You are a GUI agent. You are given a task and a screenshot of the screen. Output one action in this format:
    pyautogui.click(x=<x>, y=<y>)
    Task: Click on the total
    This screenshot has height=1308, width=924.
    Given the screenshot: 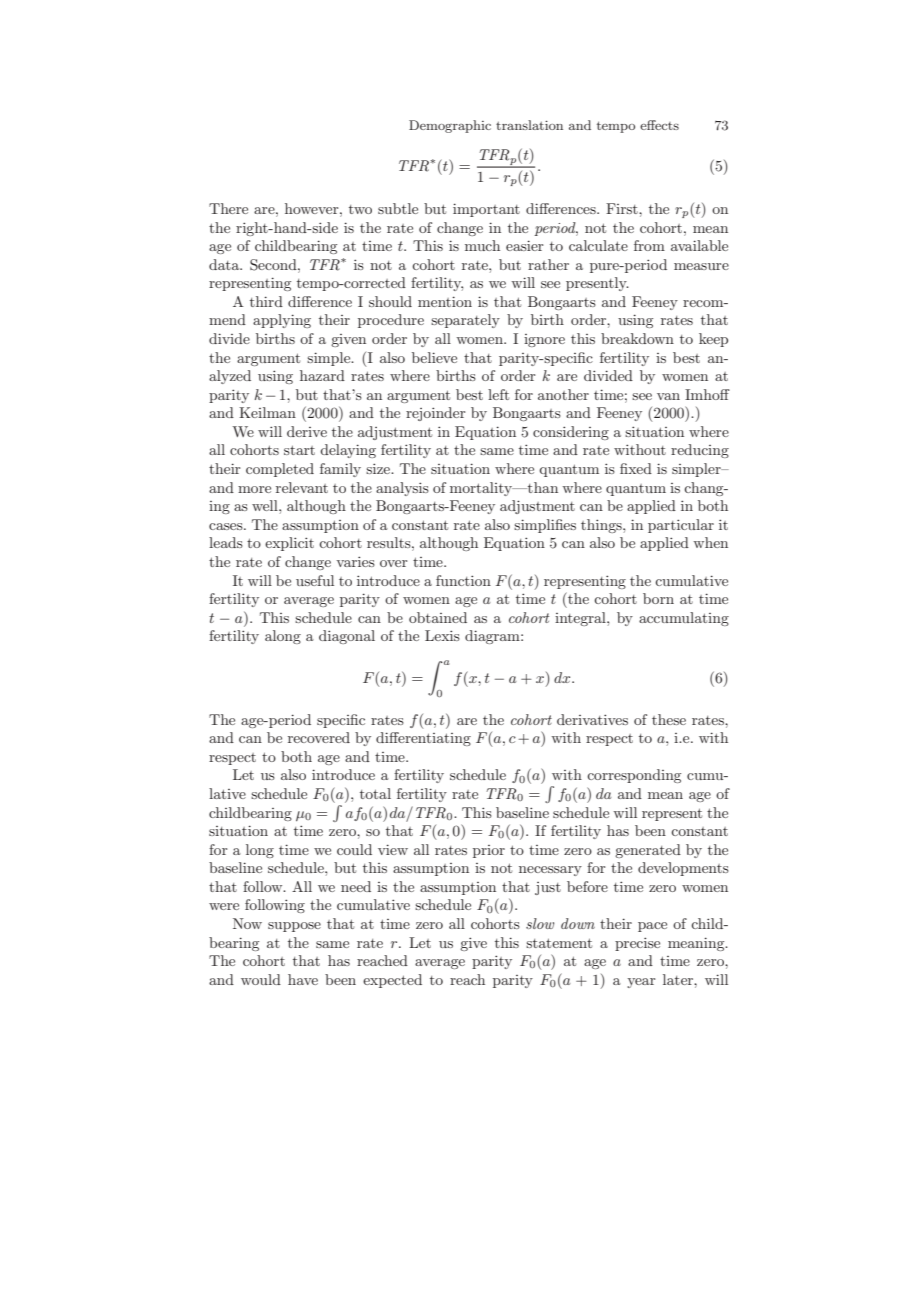 What is the action you would take?
    pyautogui.click(x=375, y=793)
